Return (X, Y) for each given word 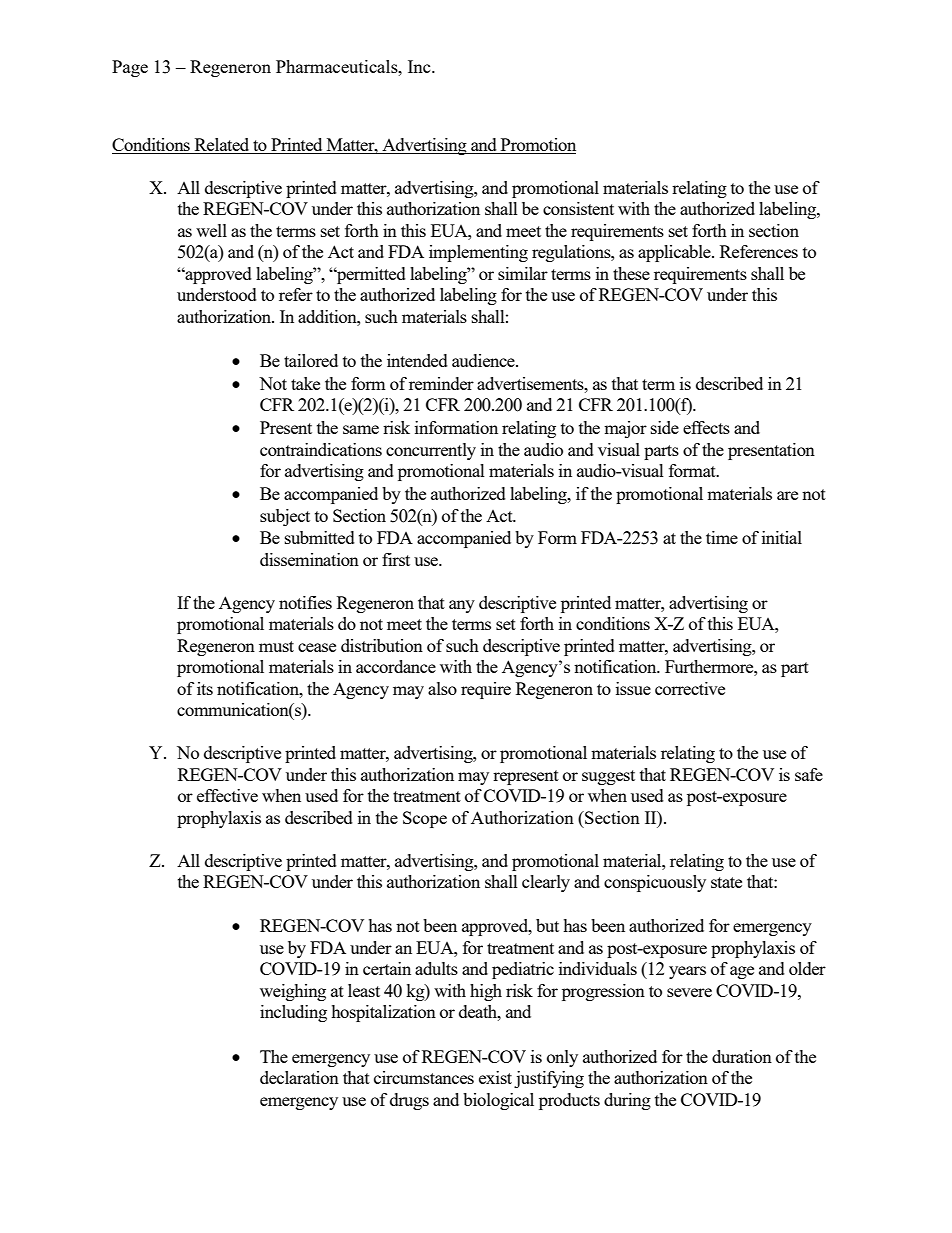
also (442, 688)
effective (227, 795)
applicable (675, 253)
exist (495, 1077)
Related (222, 146)
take (305, 383)
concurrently (431, 451)
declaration (299, 1077)
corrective (690, 688)
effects (706, 427)
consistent (578, 208)
